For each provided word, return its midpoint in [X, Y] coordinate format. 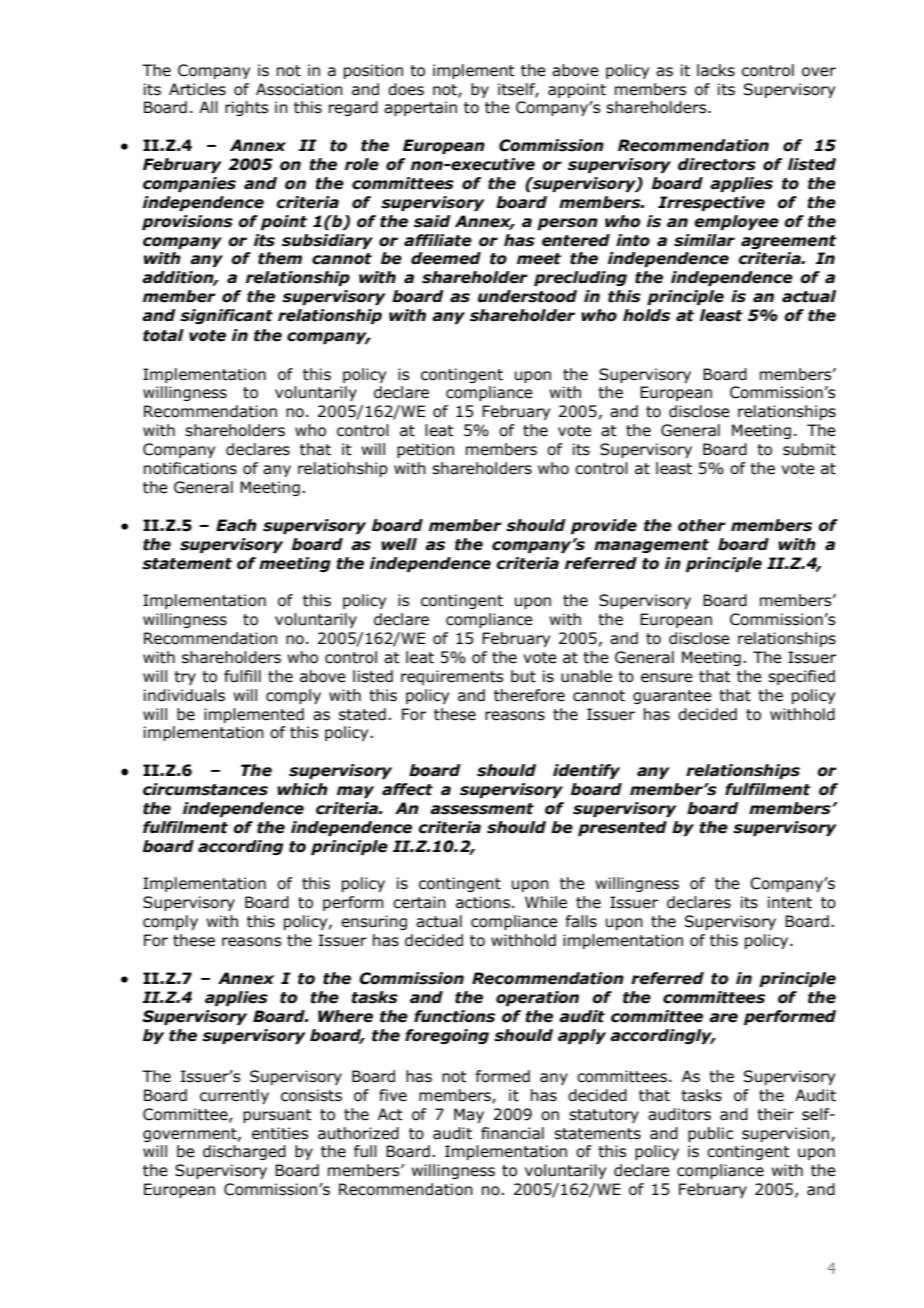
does [406, 89]
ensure [667, 678]
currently [234, 1096]
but [523, 676]
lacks [716, 70]
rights [246, 108]
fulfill [242, 676]
